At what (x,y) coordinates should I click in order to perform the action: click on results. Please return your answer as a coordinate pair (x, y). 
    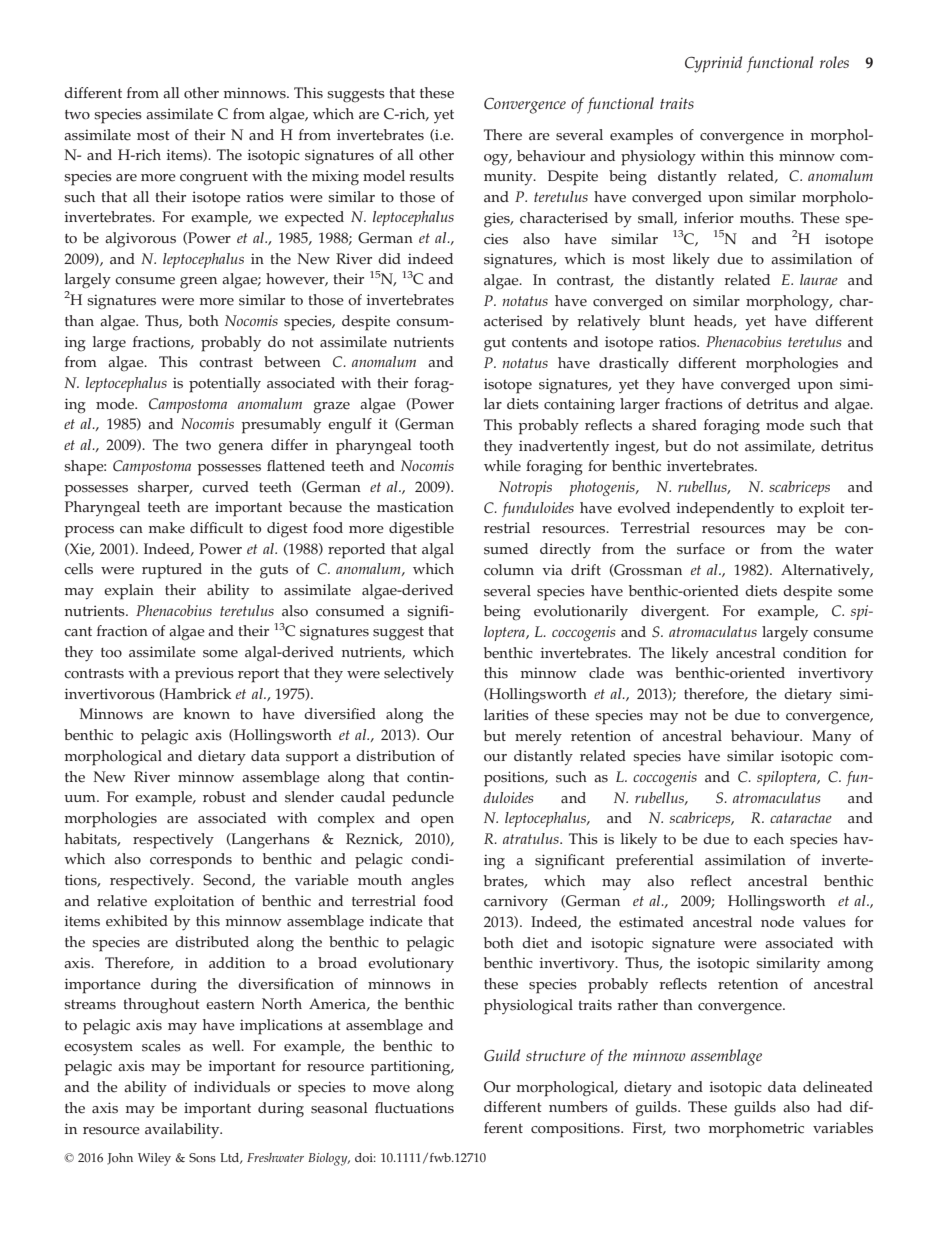
    Looking at the image, I should click on (431, 176).
